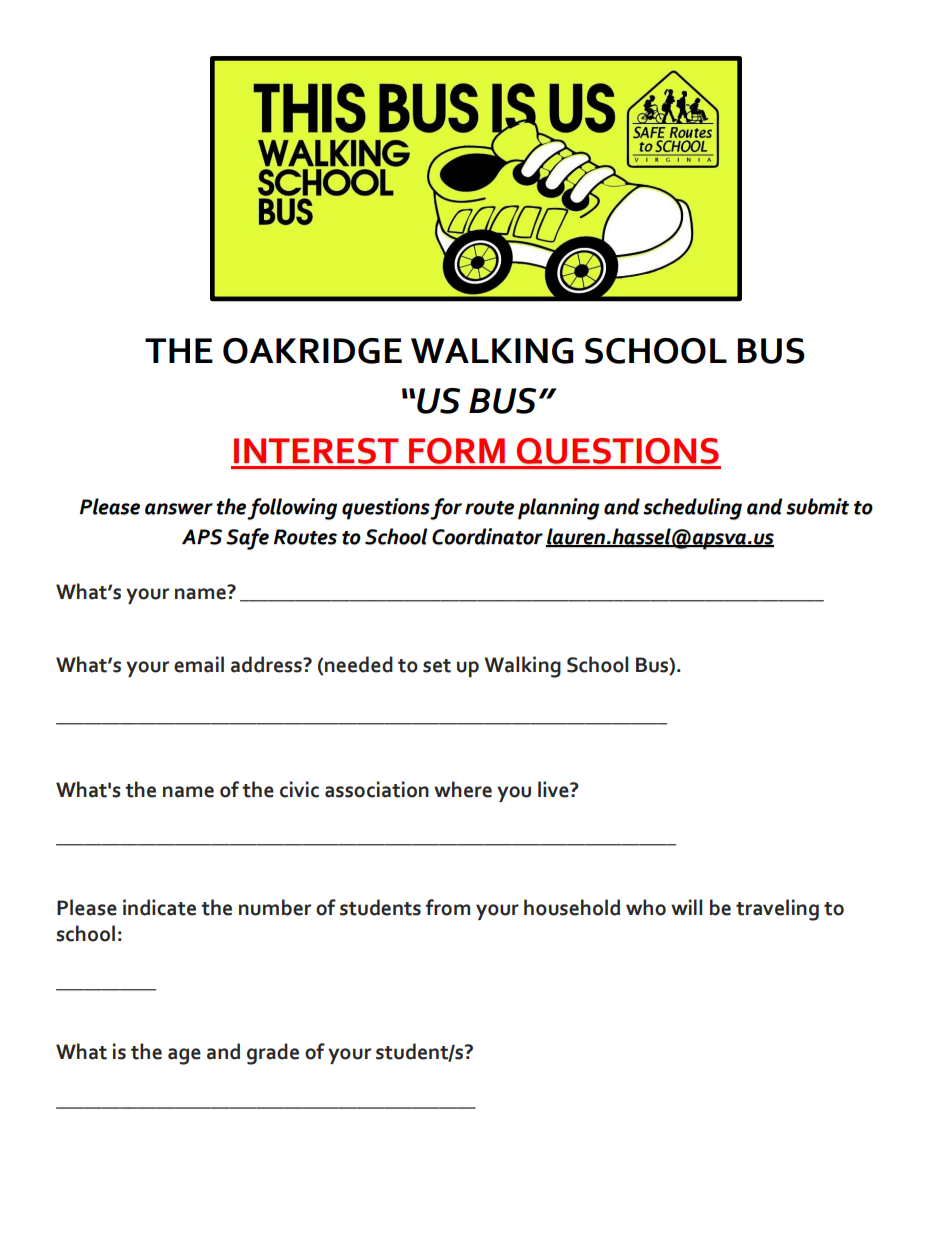 The image size is (952, 1233). Describe the element at coordinates (692, 509) in the screenshot. I see `scheduling` at that location.
